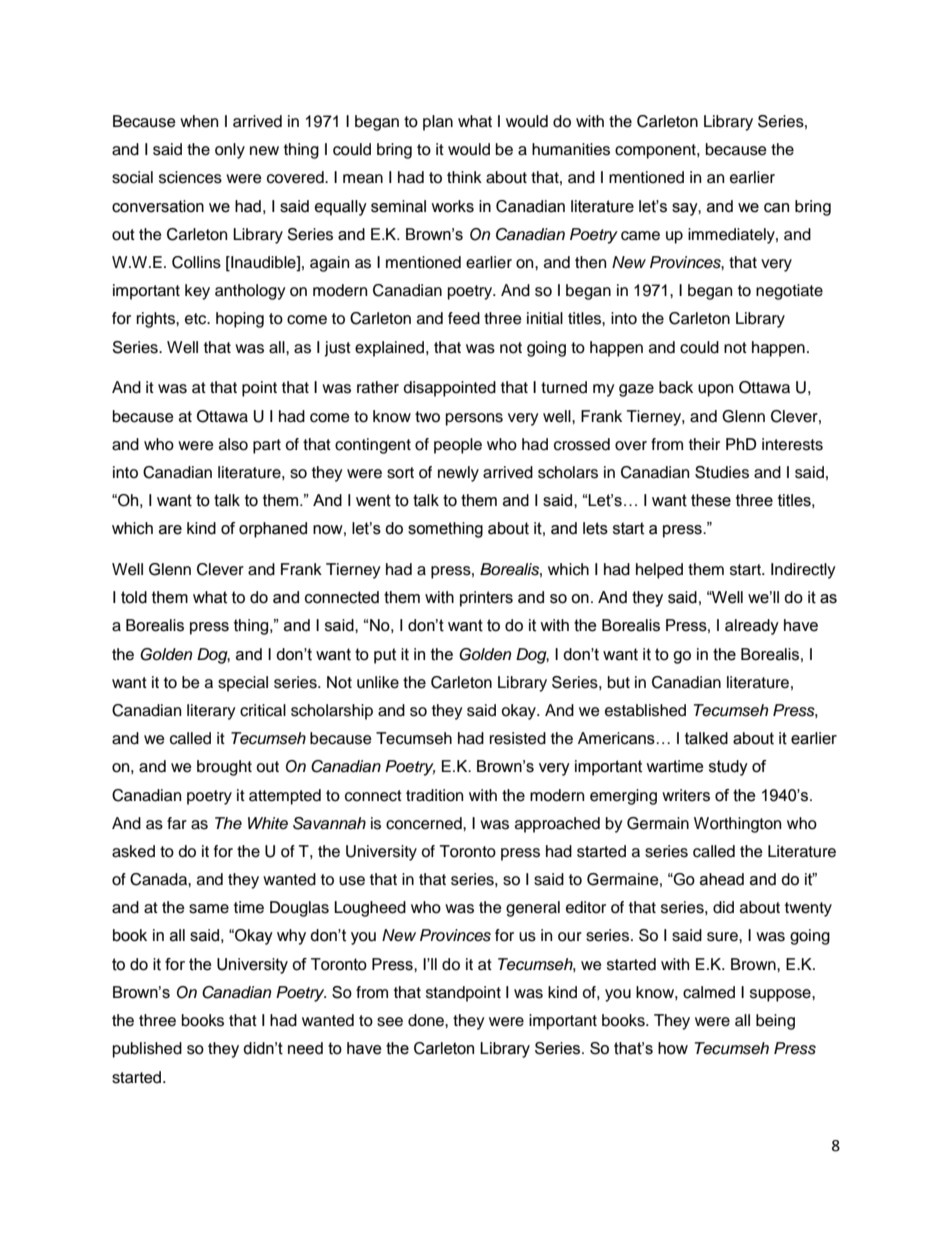  What do you see at coordinates (486, 599) in the screenshot?
I see `printers` at bounding box center [486, 599].
